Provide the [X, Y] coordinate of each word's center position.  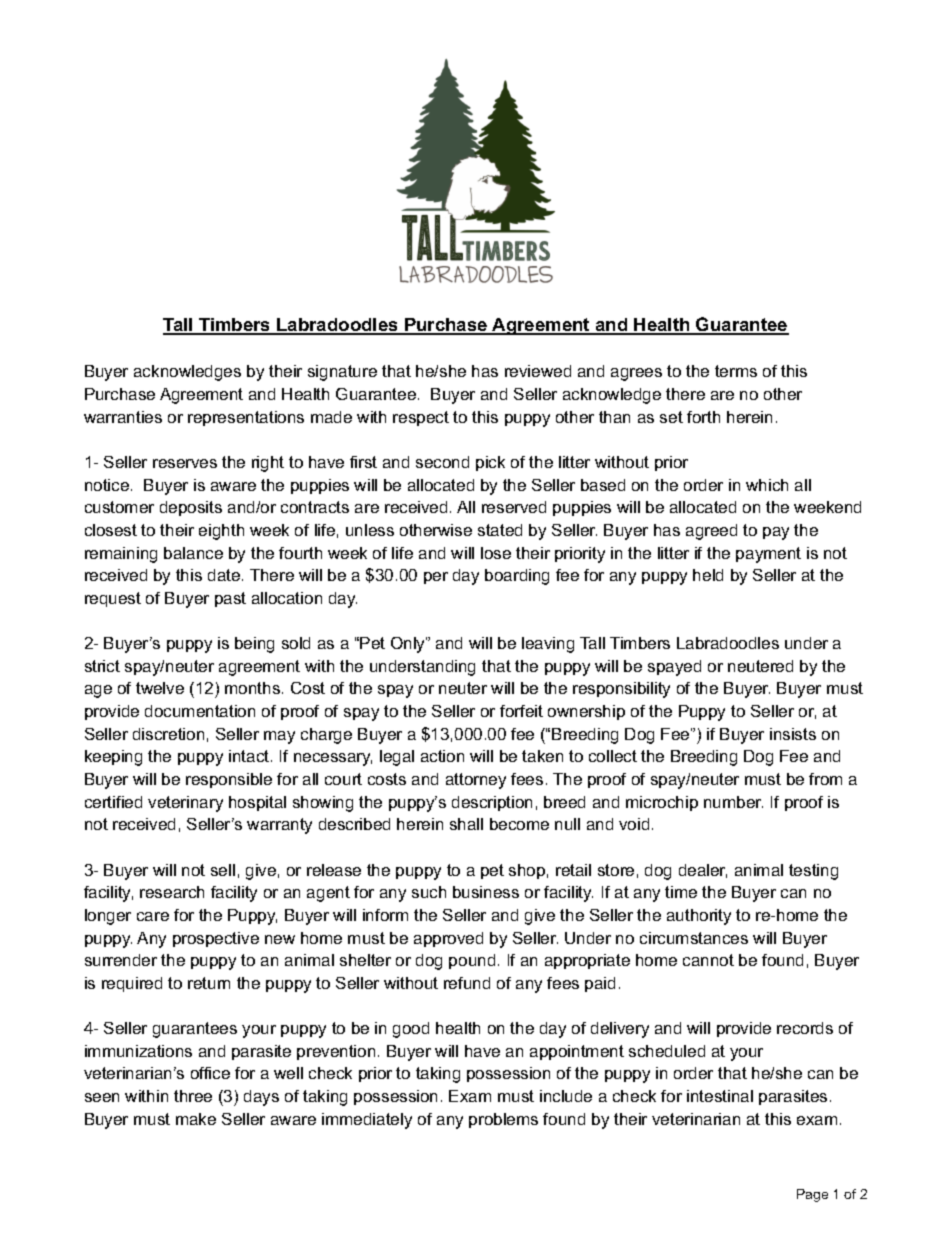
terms [736, 371]
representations [246, 418]
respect [421, 418]
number [733, 802]
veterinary [185, 804]
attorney [476, 781]
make [196, 1119]
